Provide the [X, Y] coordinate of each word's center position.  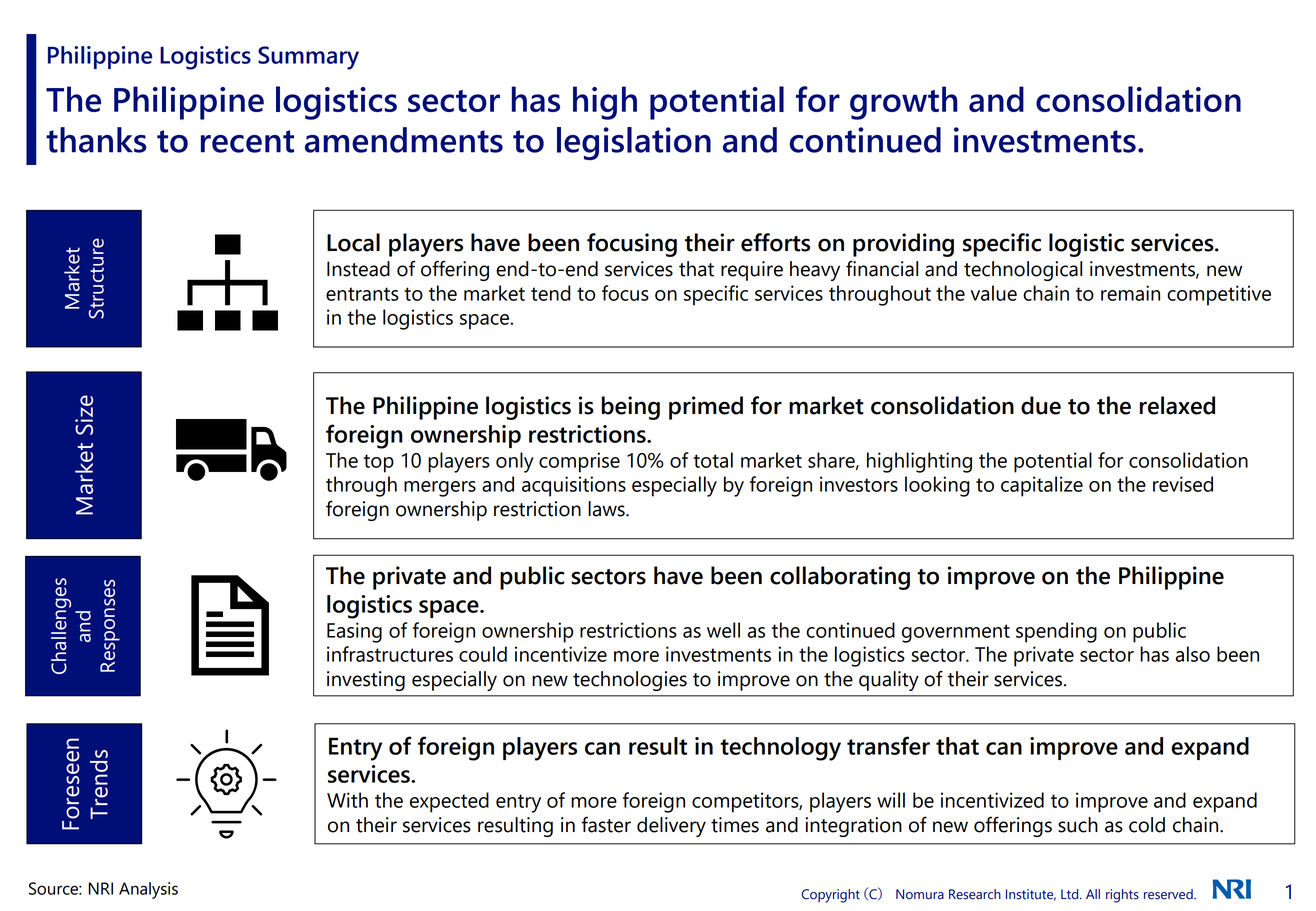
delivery [671, 827]
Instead [358, 269]
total [713, 460]
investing [366, 681]
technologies [630, 681]
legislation [634, 143]
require [752, 271]
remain [1130, 293]
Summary [308, 58]
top [379, 463]
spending [1056, 632]
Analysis [148, 890]
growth [904, 103]
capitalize [1042, 486]
